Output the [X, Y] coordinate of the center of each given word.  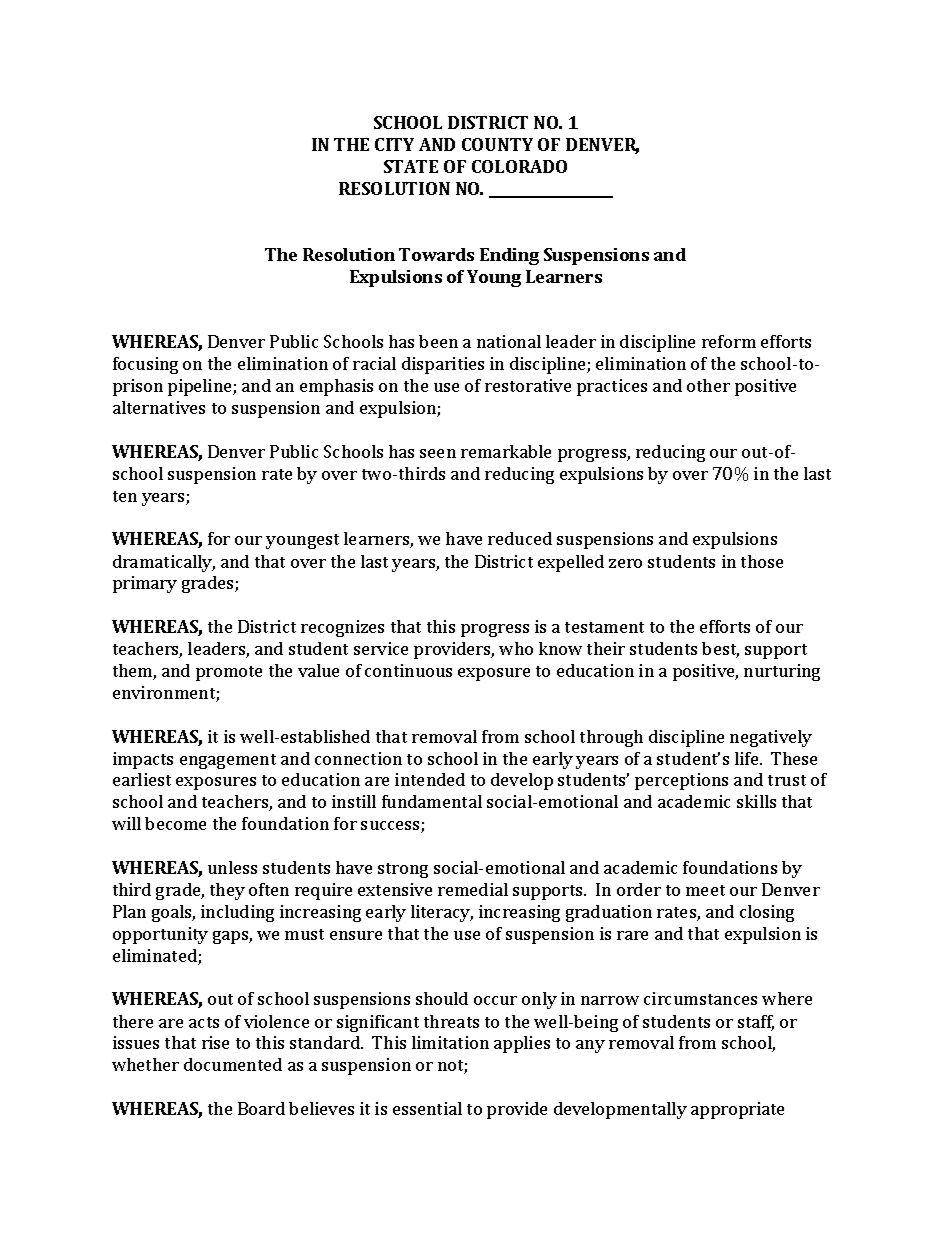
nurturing [782, 672]
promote [229, 673]
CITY [394, 144]
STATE [411, 166]
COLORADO [519, 166]
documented [233, 1064]
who [516, 648]
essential [427, 1108]
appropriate [737, 1110]
